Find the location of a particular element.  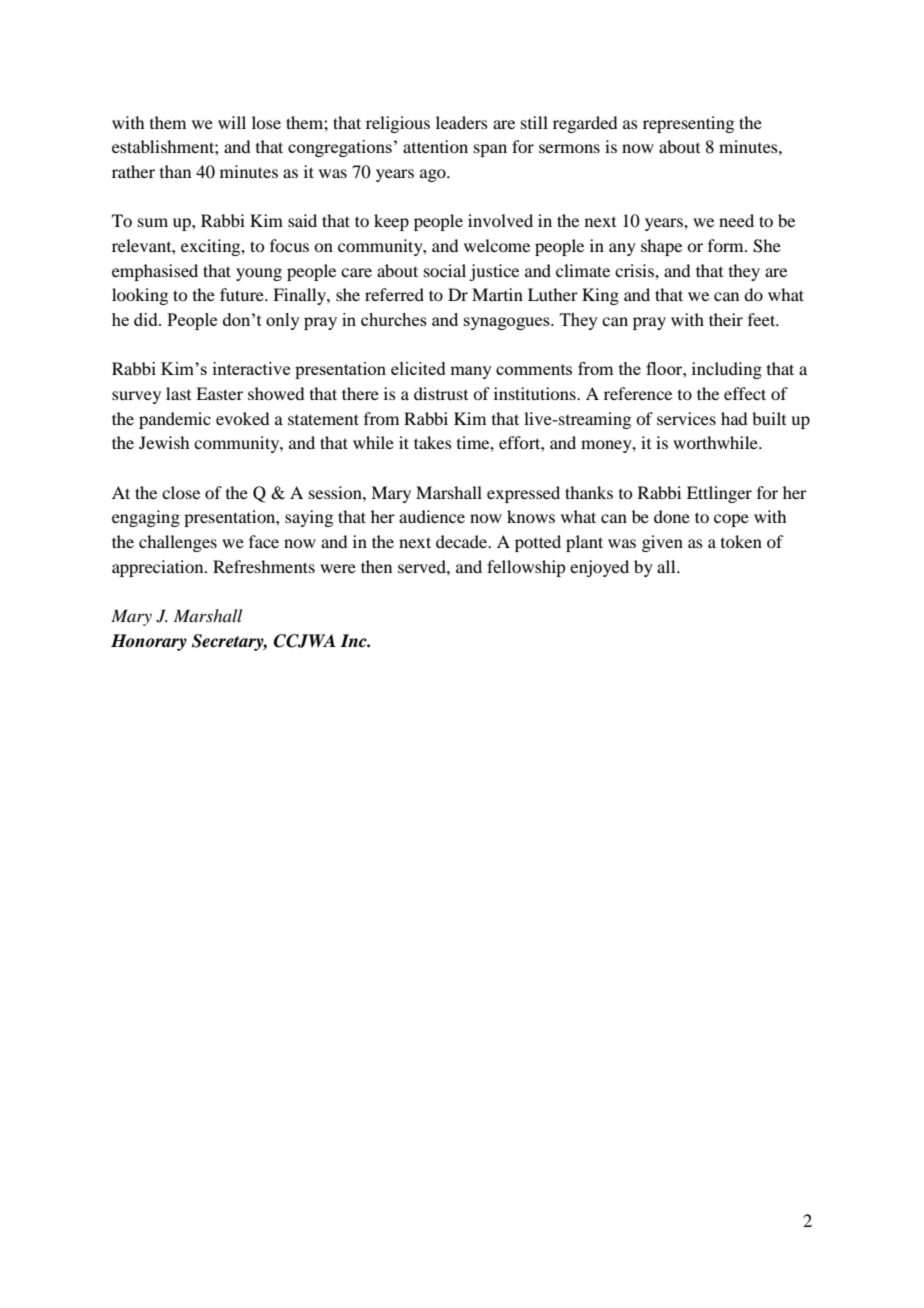

engaging is located at coordinates (146, 518).
